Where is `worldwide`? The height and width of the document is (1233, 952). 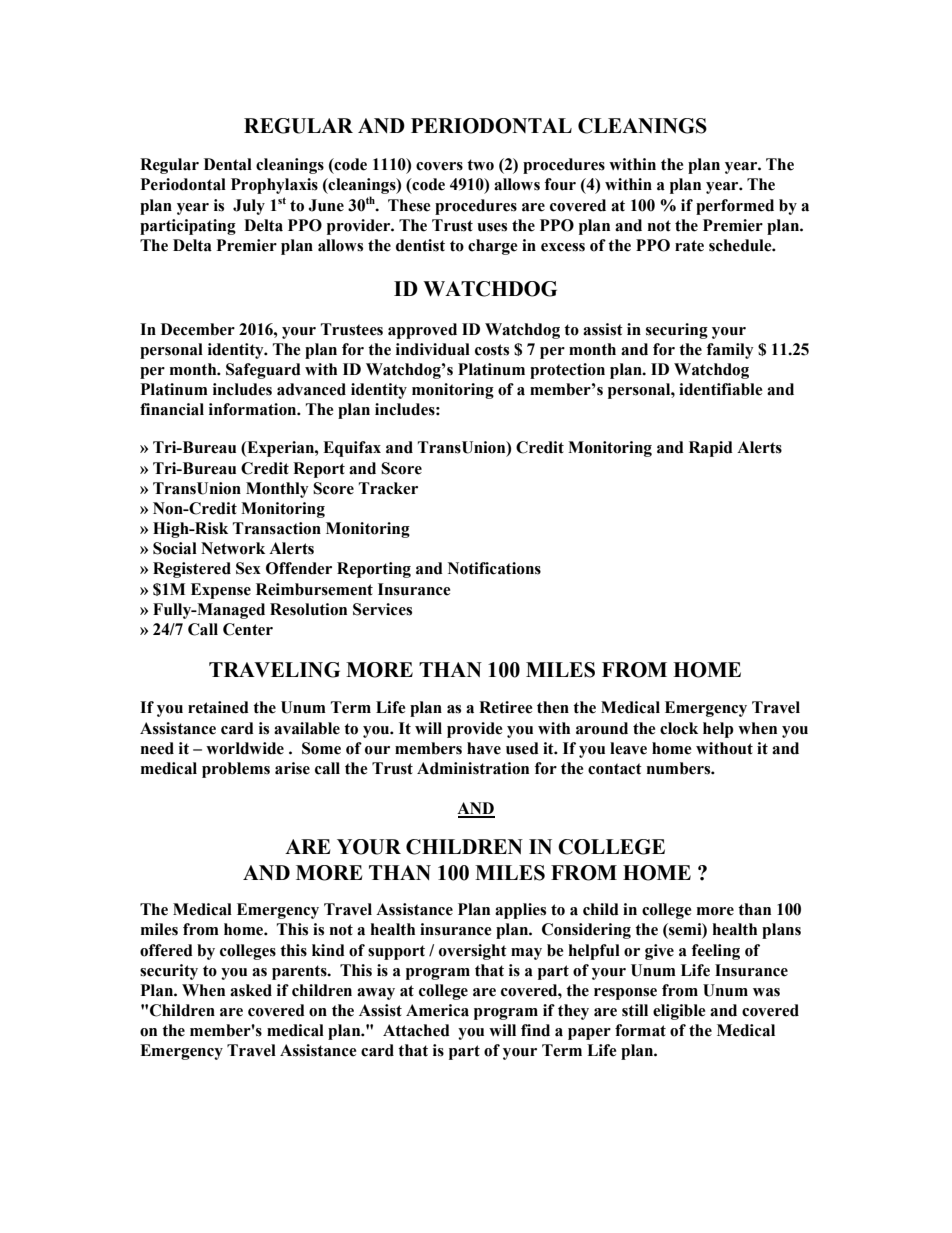 worldwide is located at coordinates (245, 748).
